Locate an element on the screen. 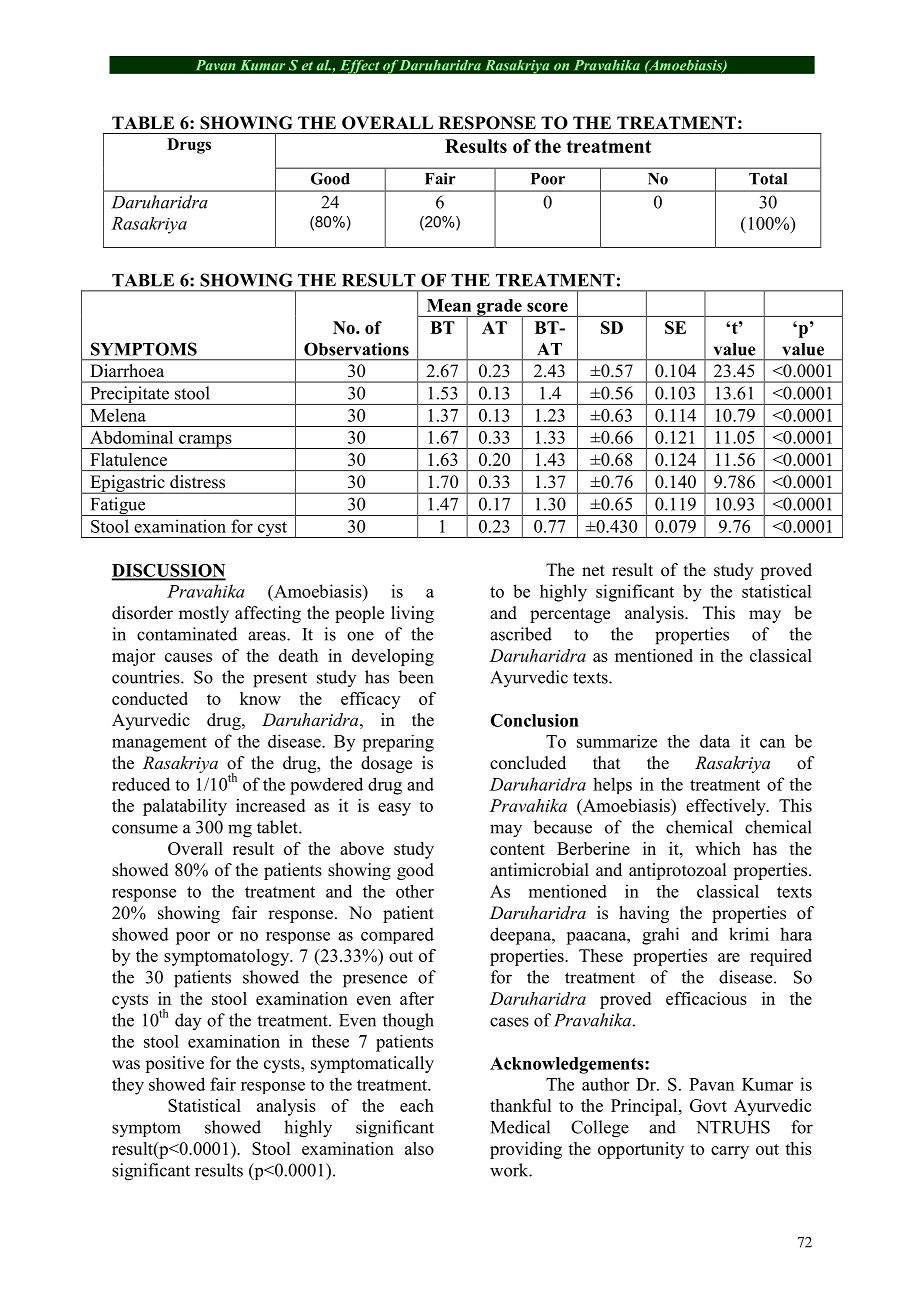 The image size is (924, 1307). day is located at coordinates (188, 1021).
